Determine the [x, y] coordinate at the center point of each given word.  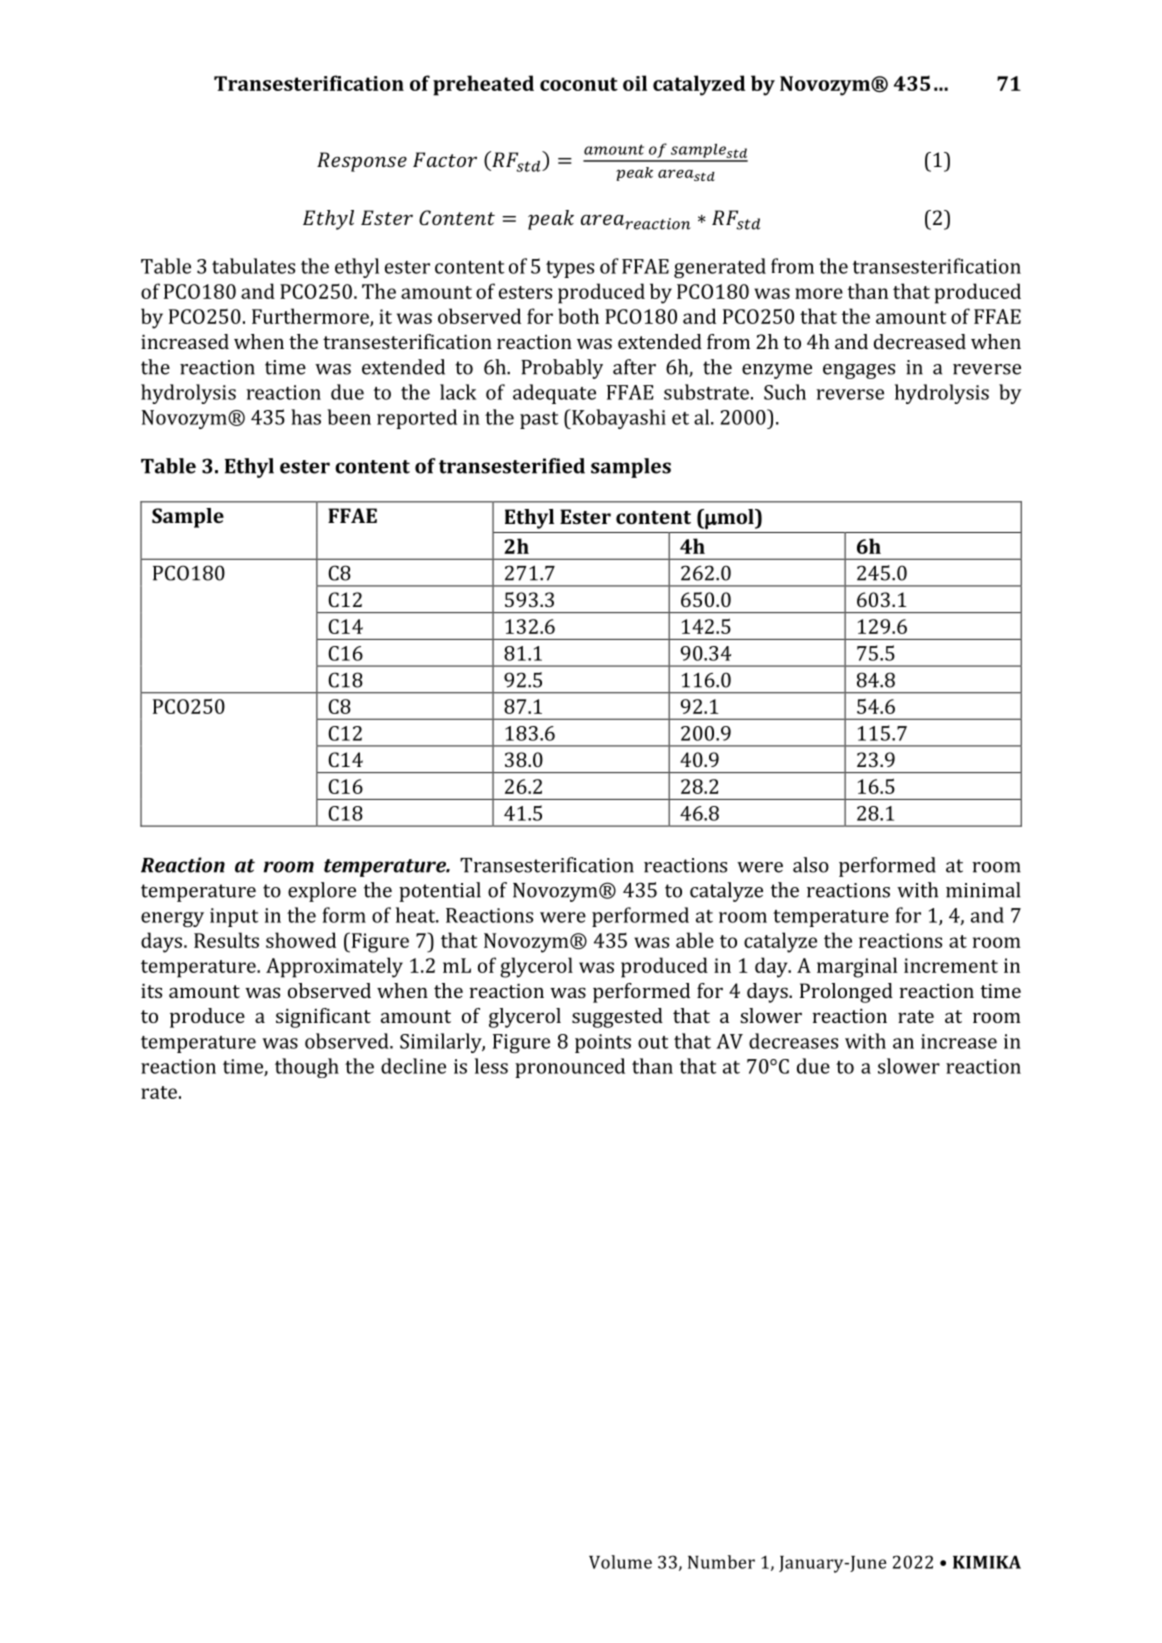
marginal [857, 967]
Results [226, 940]
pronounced [570, 1068]
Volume [620, 1562]
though [307, 1068]
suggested [617, 1018]
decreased [920, 341]
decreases [793, 1041]
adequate [554, 394]
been [349, 417]
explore [322, 892]
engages [859, 371]
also [811, 865]
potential [440, 892]
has [306, 417]
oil [635, 83]
